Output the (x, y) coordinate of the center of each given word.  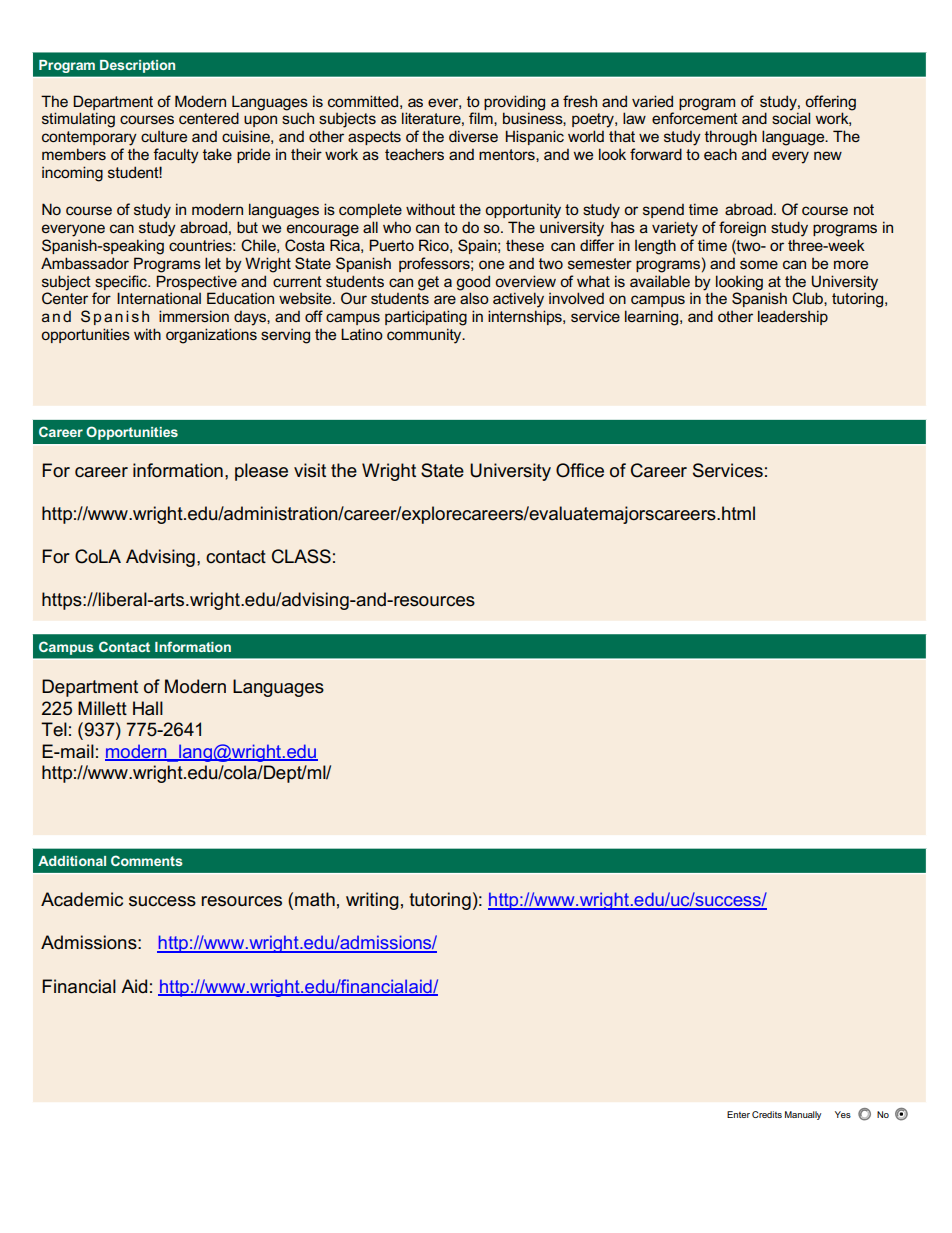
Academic (82, 899)
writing (372, 901)
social (791, 118)
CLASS (301, 556)
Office (580, 470)
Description (137, 66)
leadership (793, 317)
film (482, 118)
